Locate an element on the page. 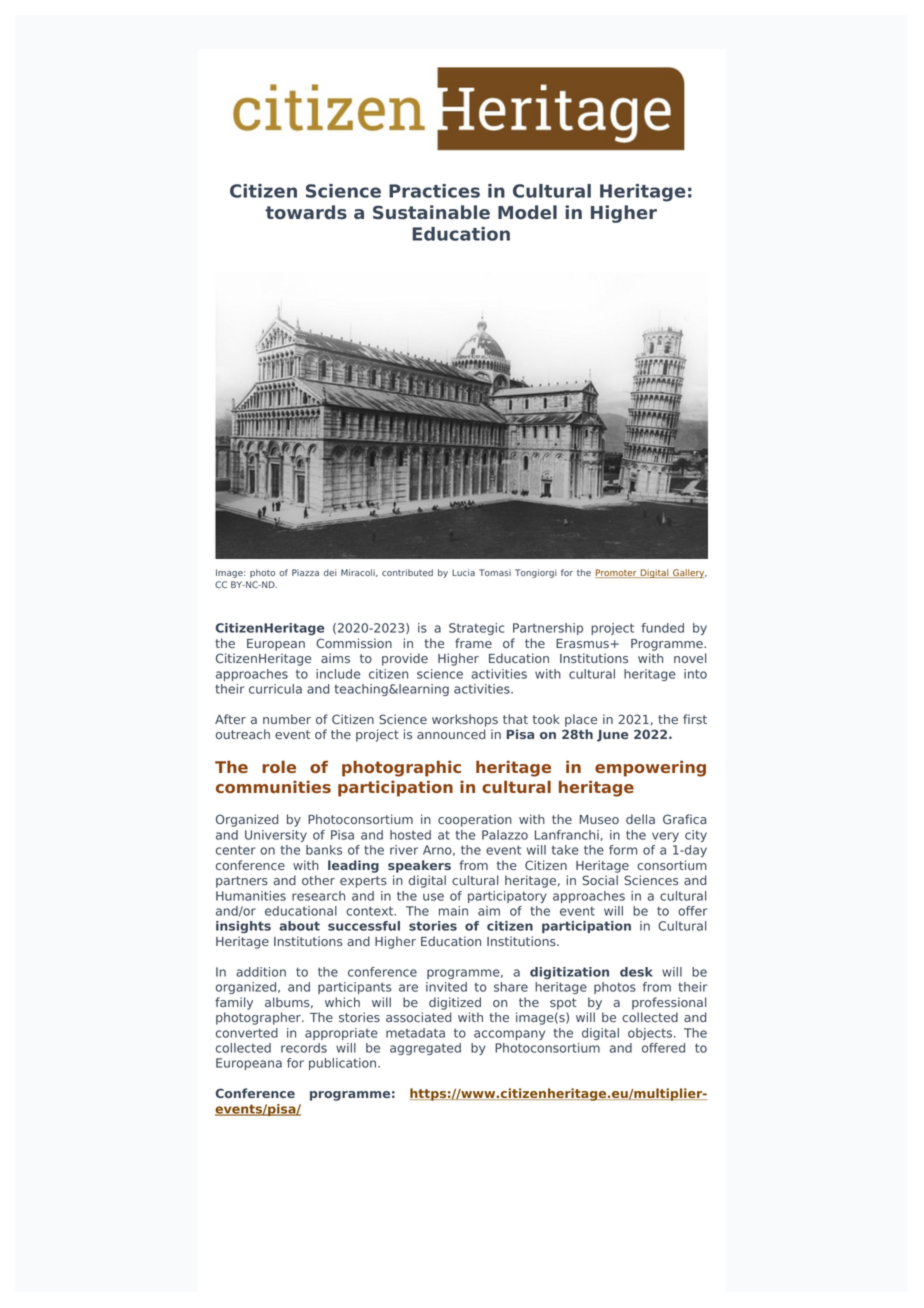 This image has height=1308, width=924. Strategic is located at coordinates (476, 629).
